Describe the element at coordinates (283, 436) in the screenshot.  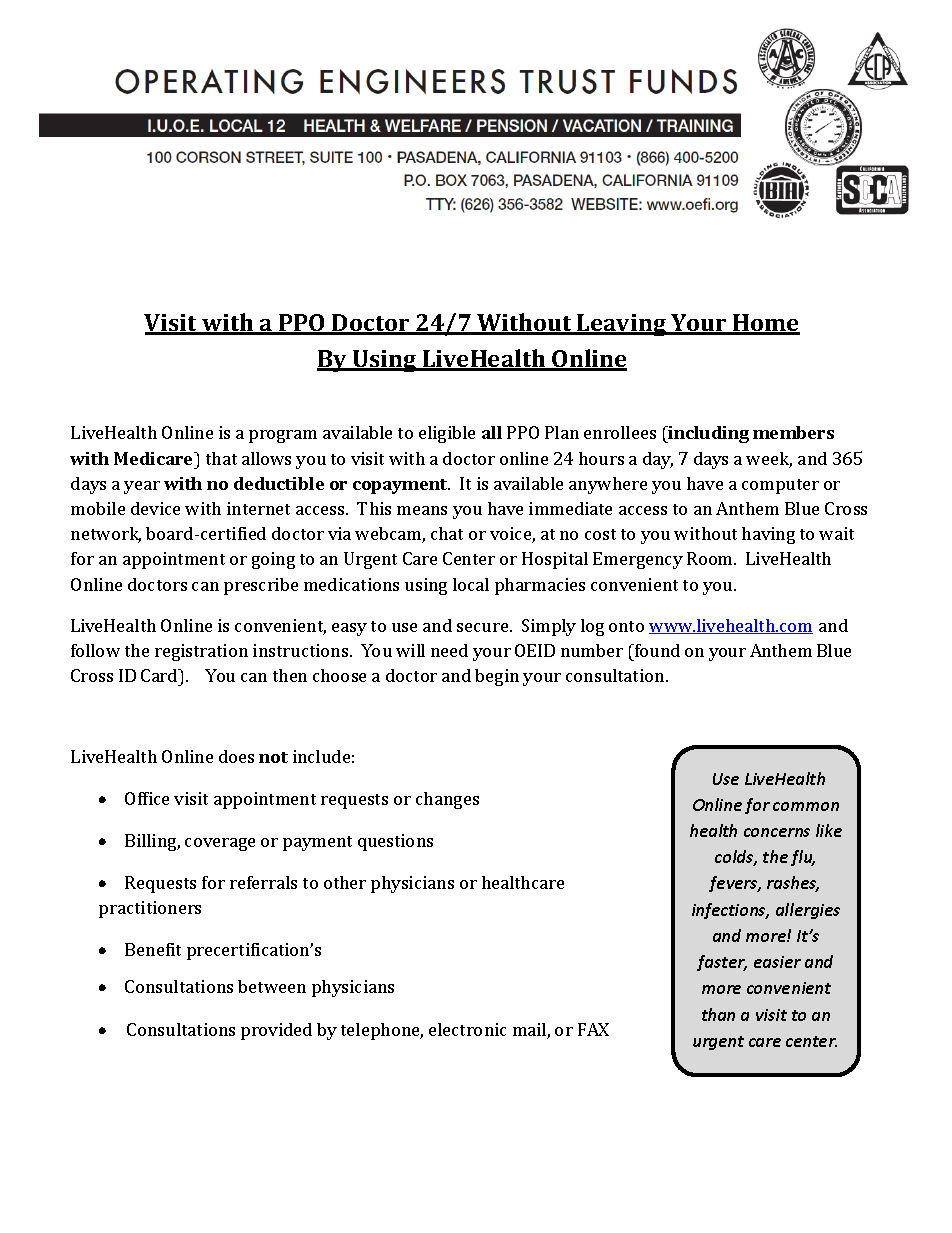
I see `program` at that location.
